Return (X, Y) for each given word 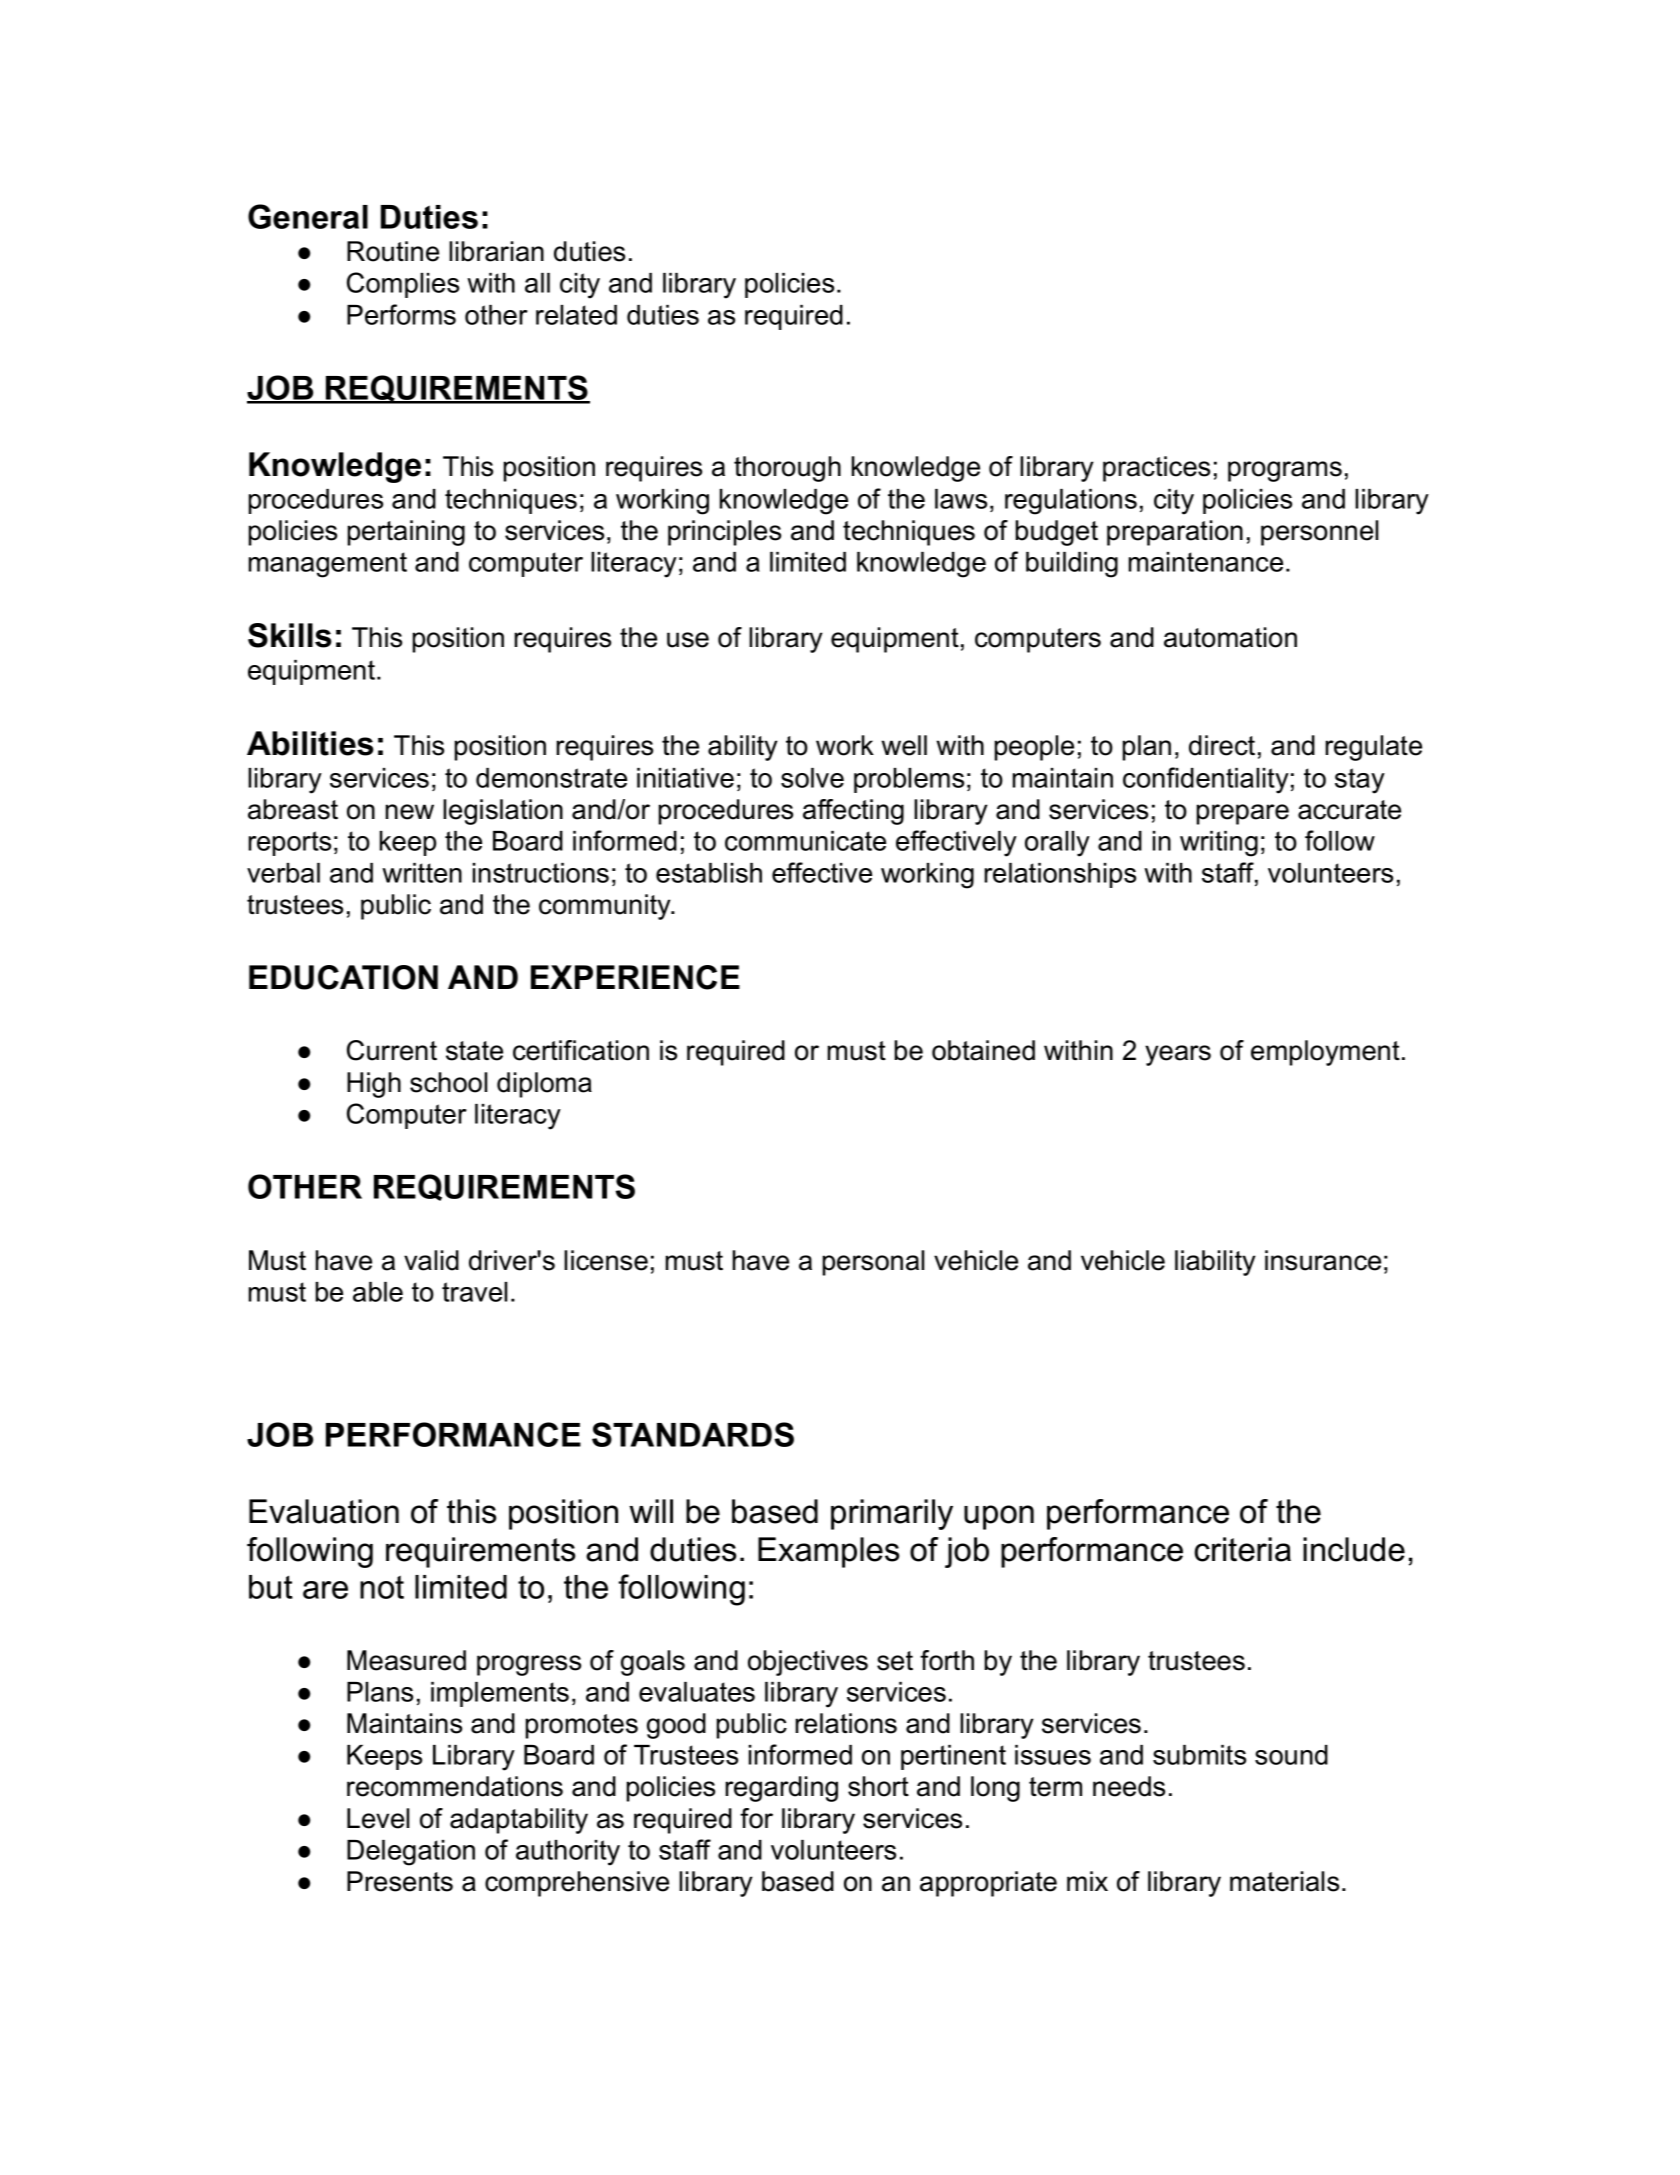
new (410, 812)
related (576, 315)
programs (1285, 471)
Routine (393, 251)
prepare (1243, 814)
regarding (781, 1789)
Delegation (411, 1853)
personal (873, 1263)
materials (1284, 1881)
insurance (1323, 1260)
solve (812, 778)
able (378, 1292)
